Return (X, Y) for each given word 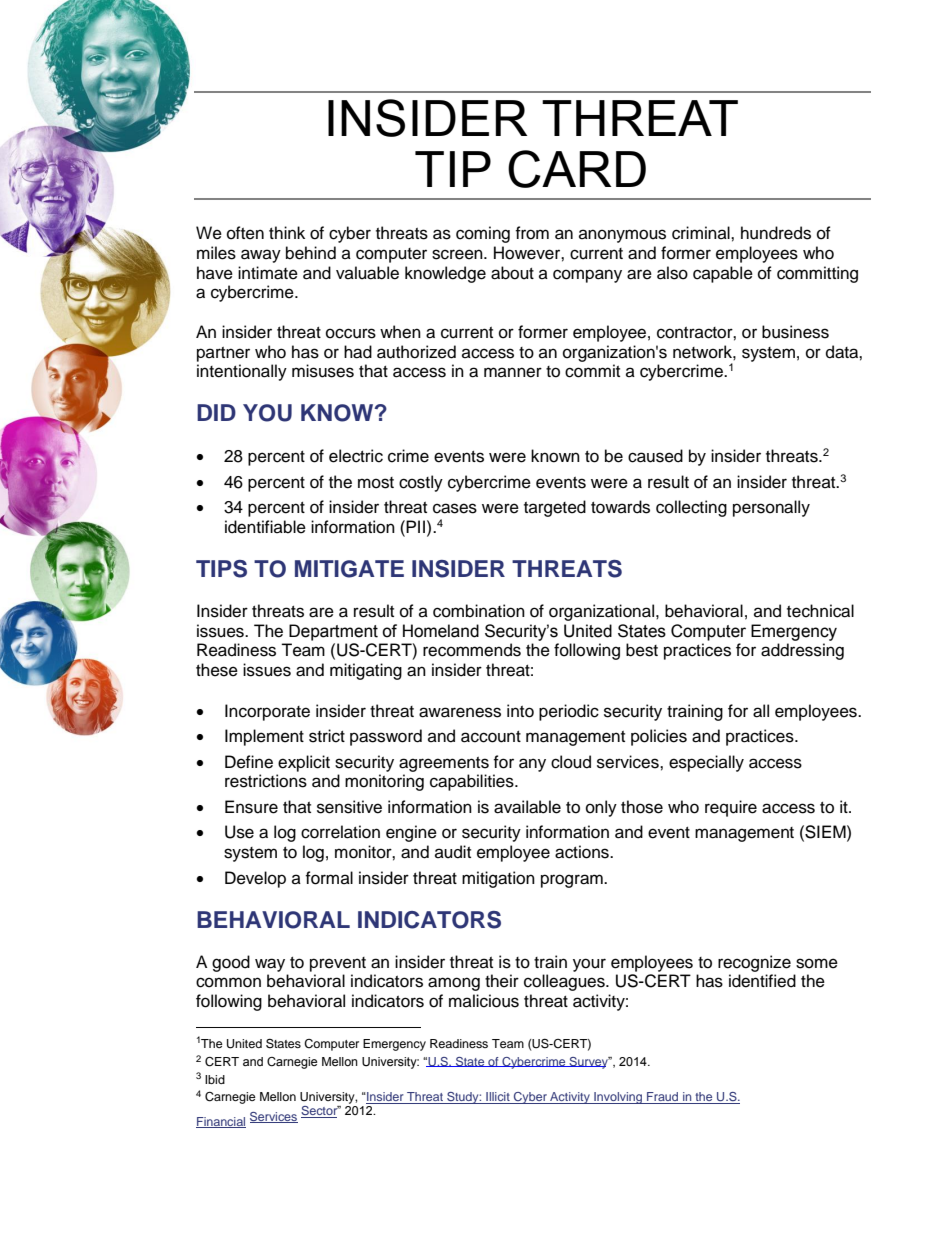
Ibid (215, 1079)
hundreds (776, 233)
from (532, 233)
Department (333, 632)
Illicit (498, 1098)
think (287, 232)
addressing (802, 651)
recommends (472, 650)
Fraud (663, 1098)
